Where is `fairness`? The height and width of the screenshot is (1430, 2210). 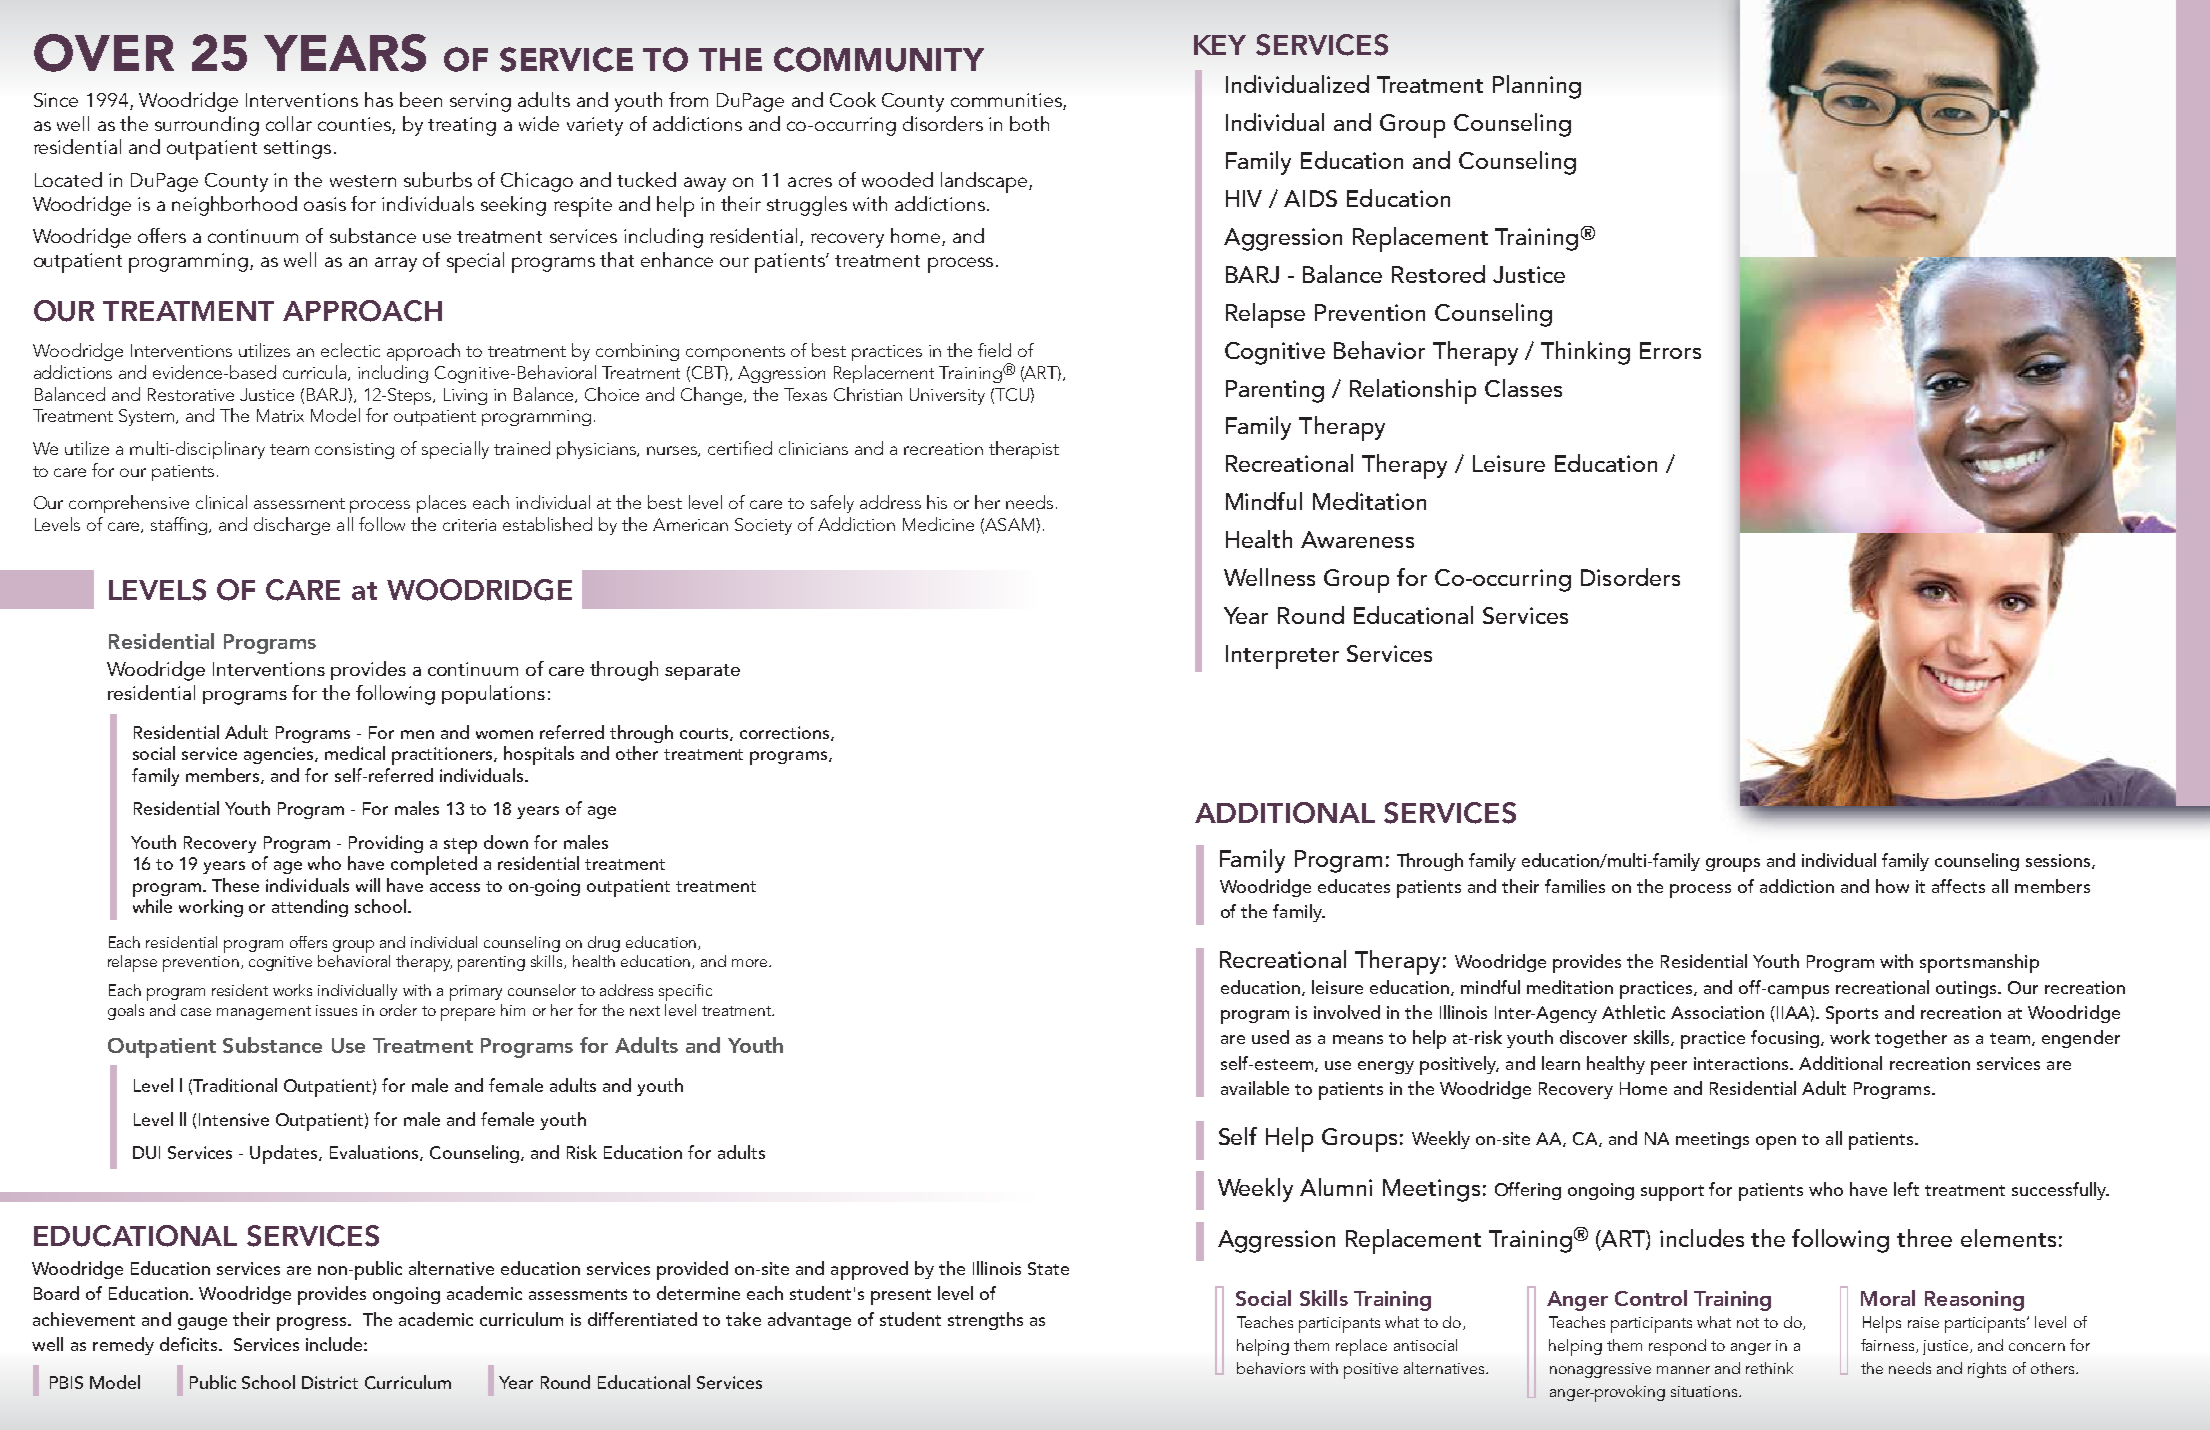 fairness is located at coordinates (1889, 1346).
